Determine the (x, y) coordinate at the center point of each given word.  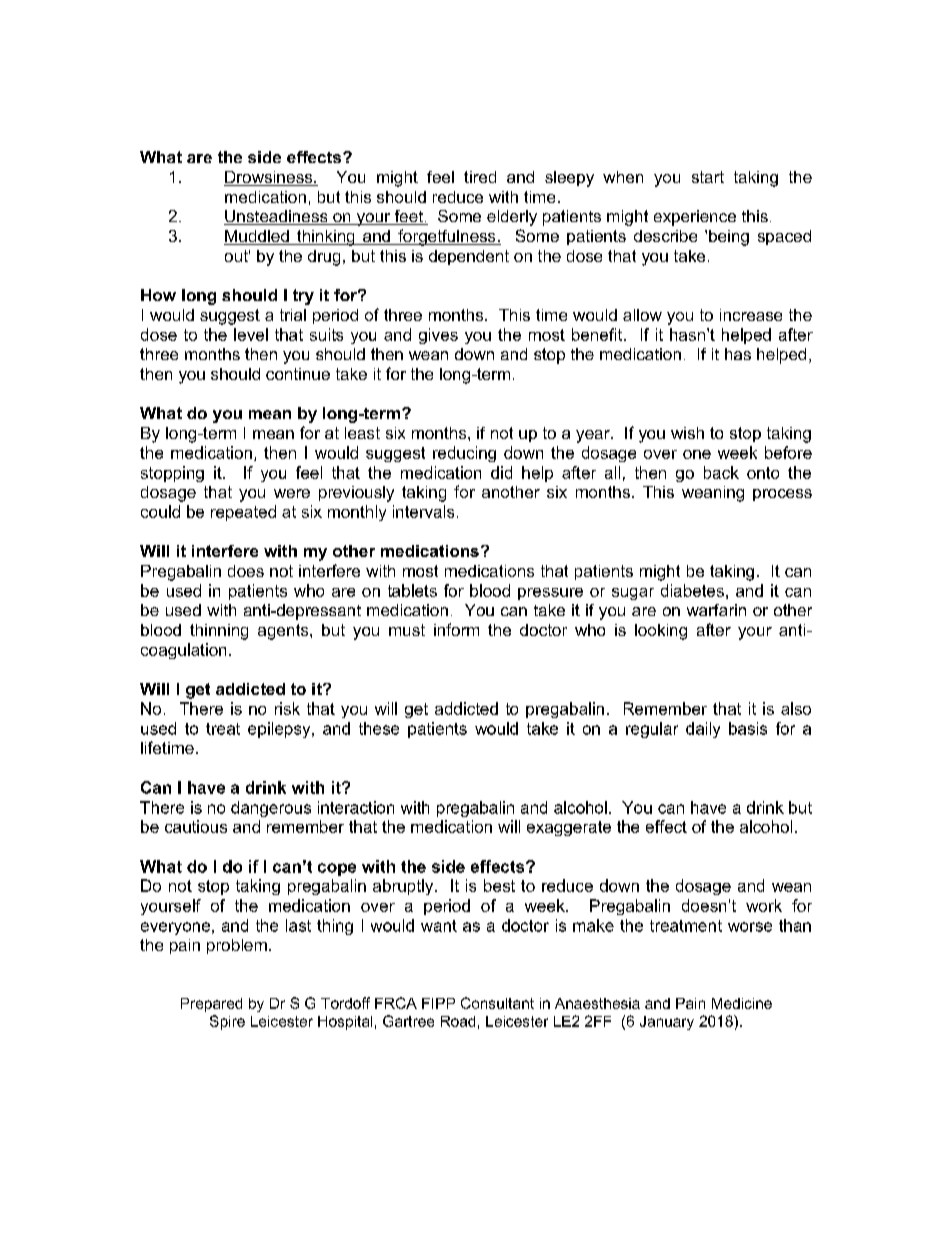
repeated (243, 513)
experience (695, 218)
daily (703, 730)
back (721, 472)
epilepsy (280, 730)
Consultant (497, 1003)
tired (480, 177)
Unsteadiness (277, 217)
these (379, 728)
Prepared (211, 1005)
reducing (464, 454)
